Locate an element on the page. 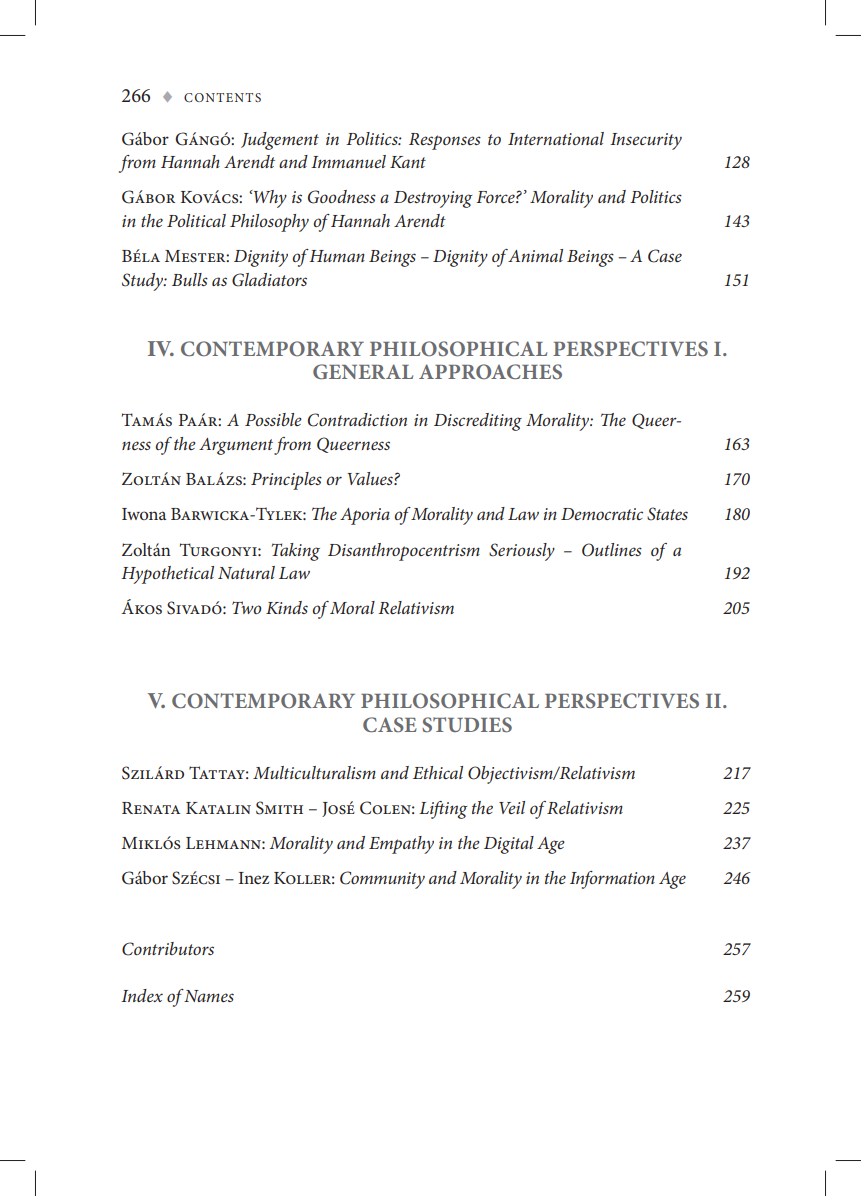  Names is located at coordinates (209, 996).
